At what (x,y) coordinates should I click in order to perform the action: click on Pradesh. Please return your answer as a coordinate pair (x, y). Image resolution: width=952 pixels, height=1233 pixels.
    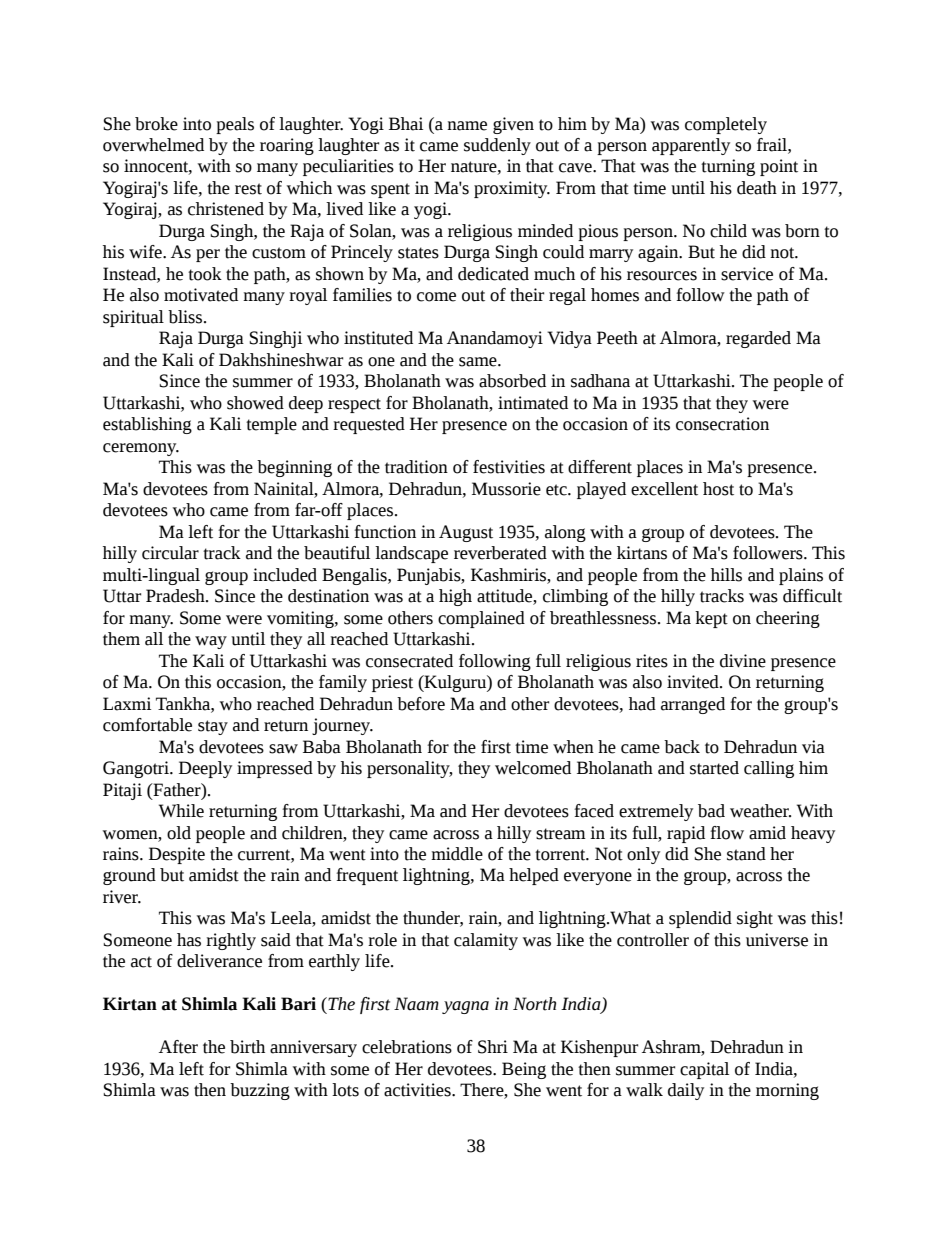
    Looking at the image, I should click on (176, 596).
